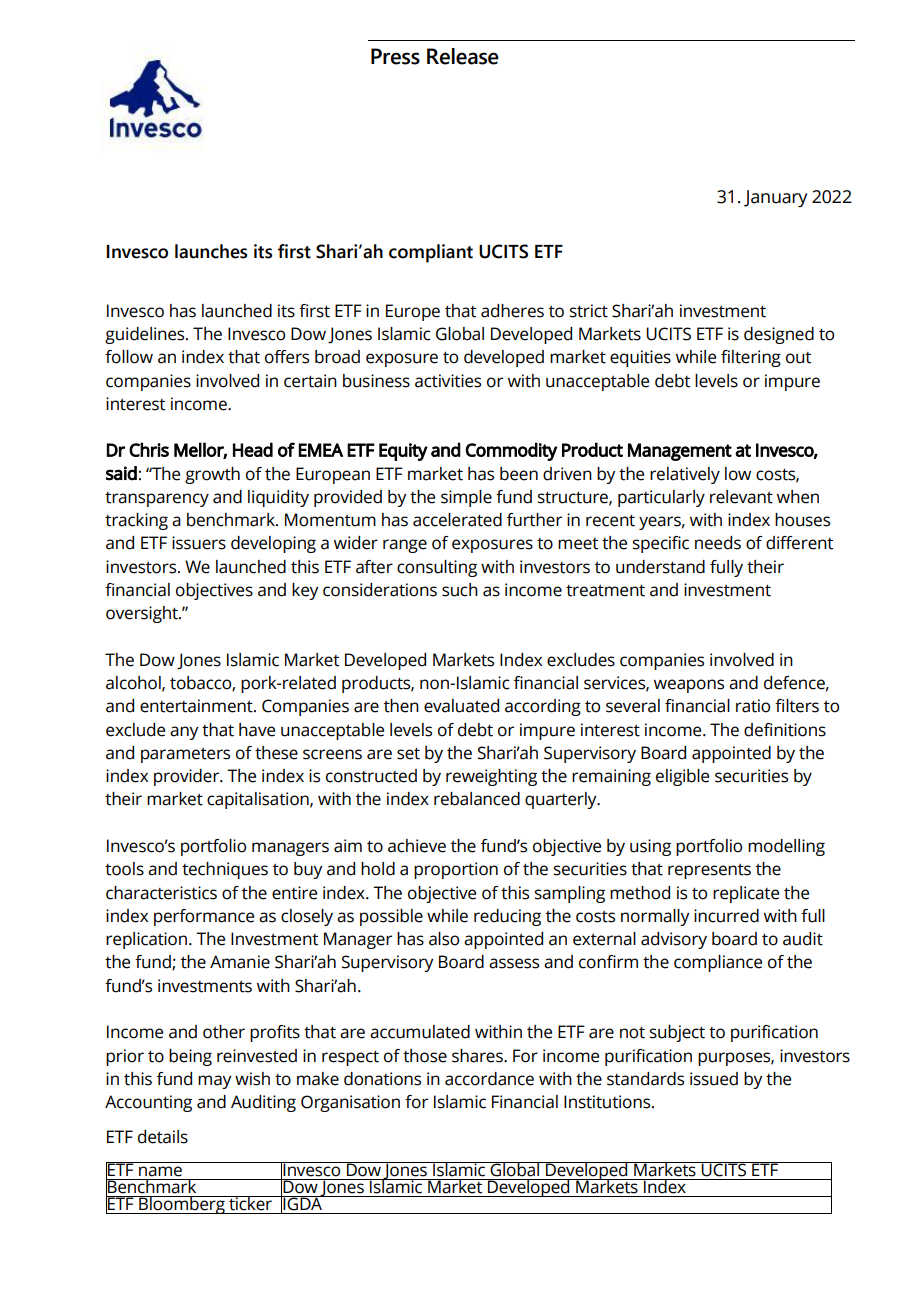 The width and height of the document is (924, 1308). I want to click on launches, so click(211, 251).
